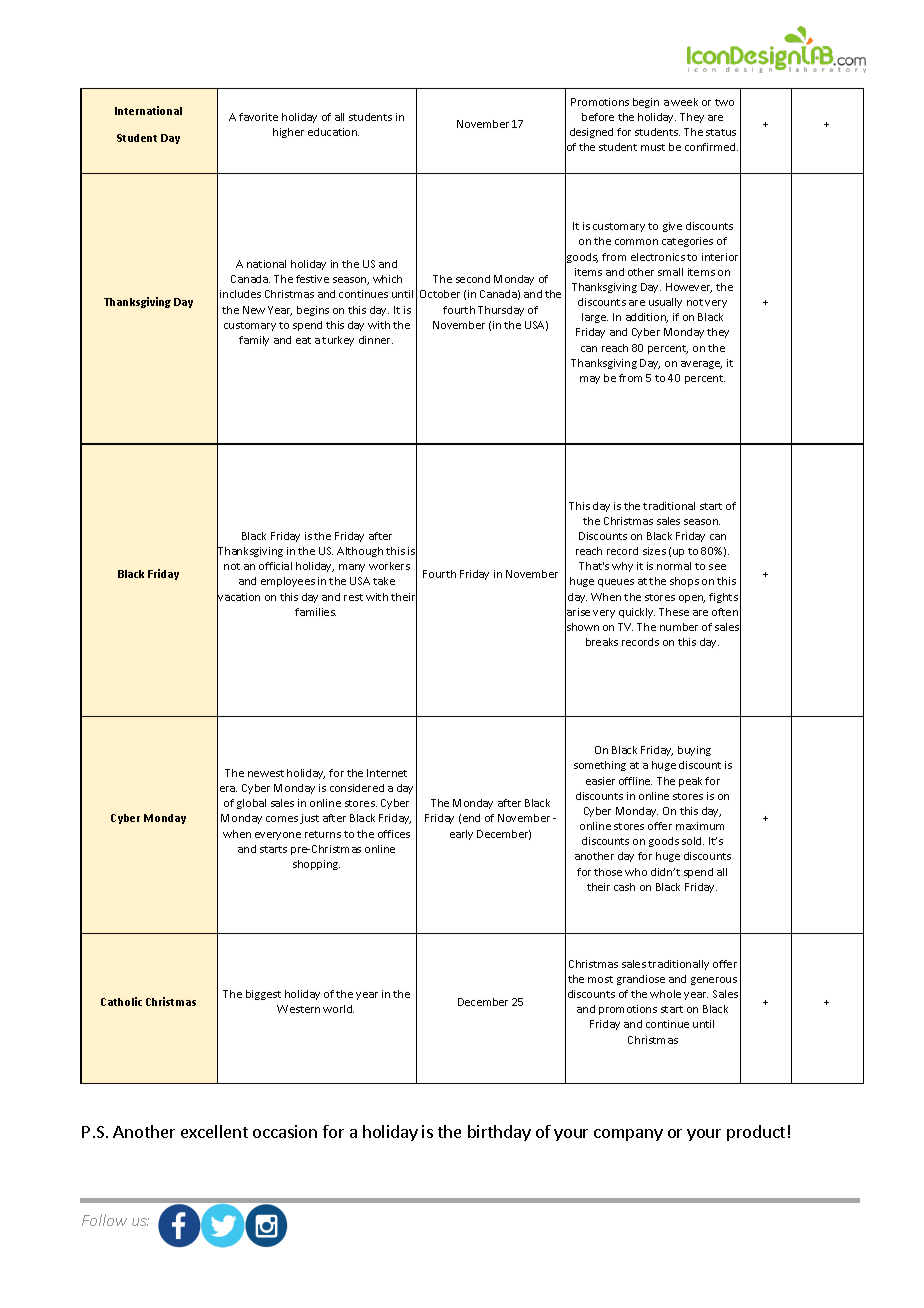 The width and height of the image is (924, 1308). I want to click on vacation, so click(238, 597).
